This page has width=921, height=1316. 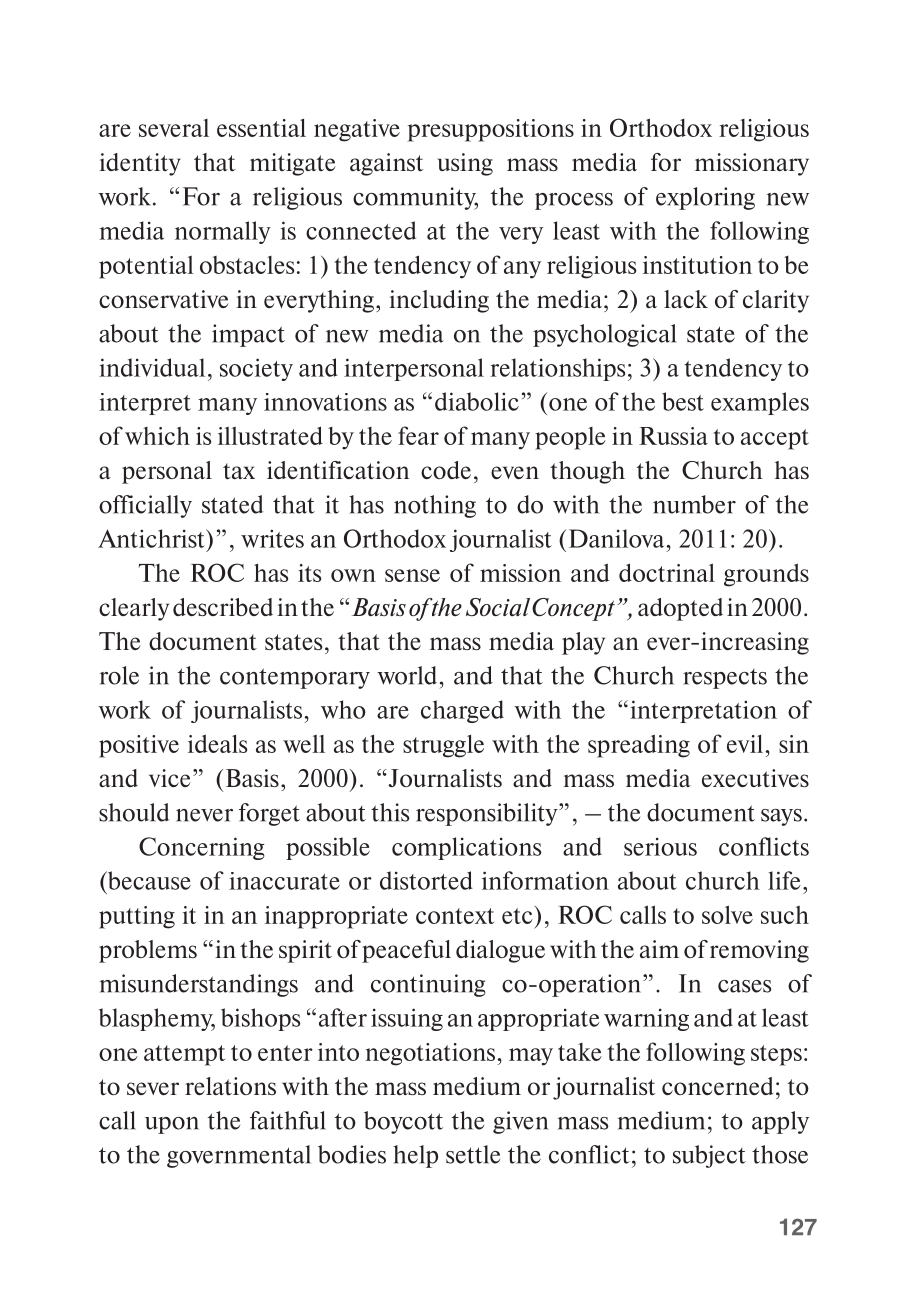 I want to click on identity, so click(x=140, y=164).
